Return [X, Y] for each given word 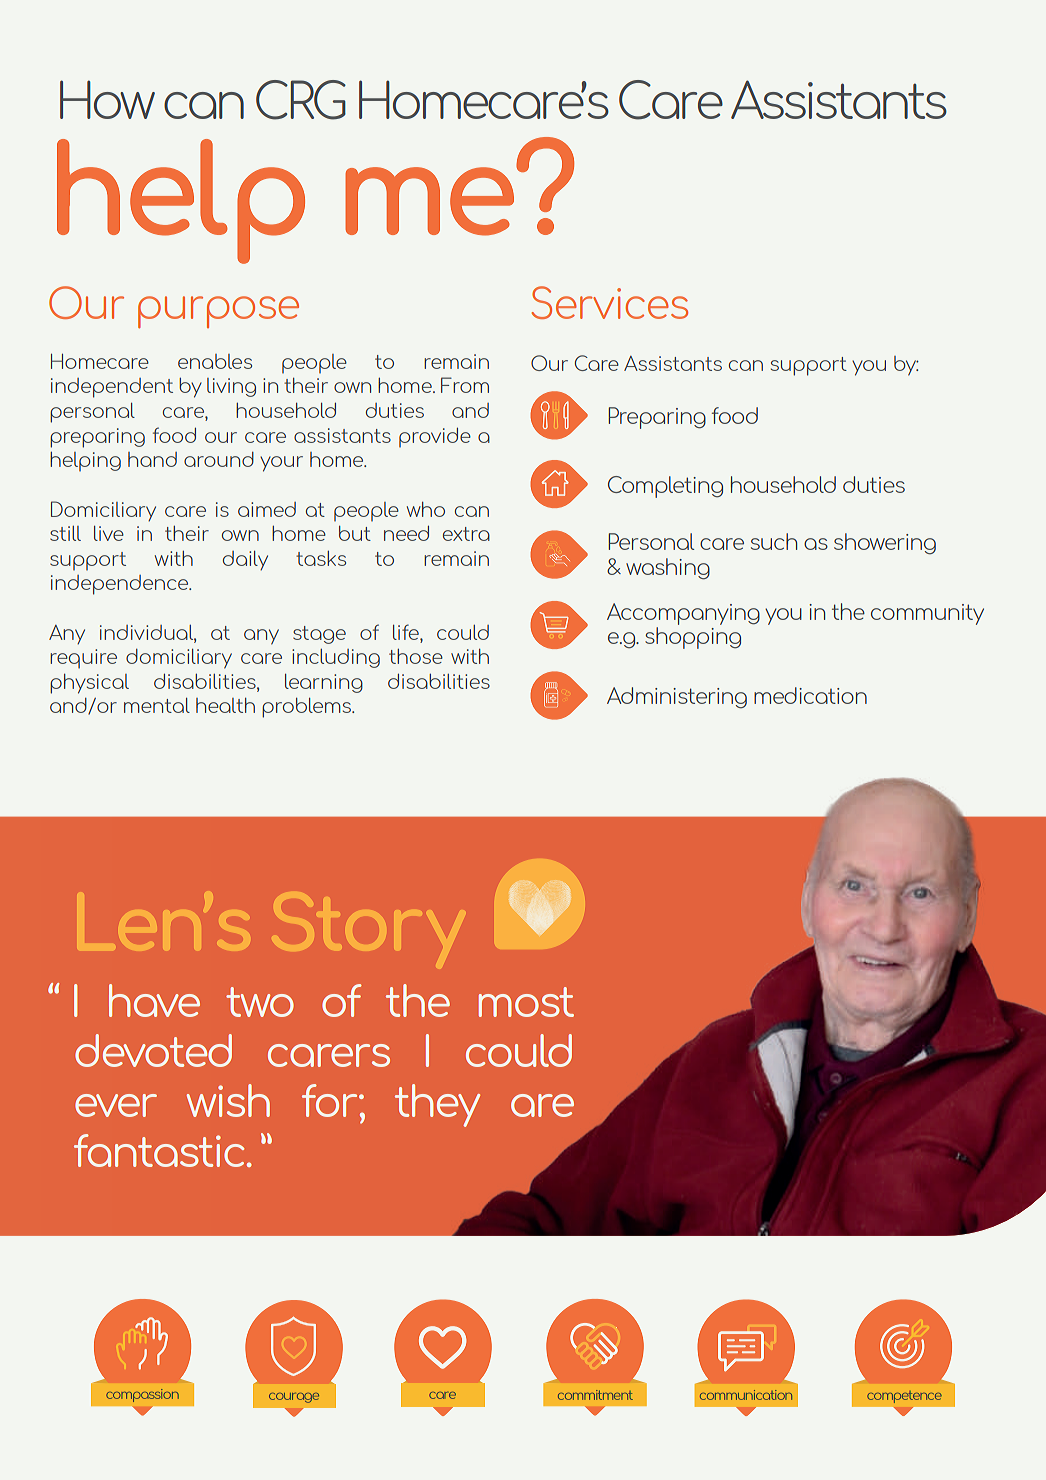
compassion [142, 1395]
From [465, 385]
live [109, 533]
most [526, 1002]
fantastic [159, 1150]
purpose [218, 312]
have [154, 1000]
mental [157, 705]
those [416, 656]
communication [746, 1395]
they [437, 1105]
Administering [677, 698]
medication [810, 695]
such [774, 541]
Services [610, 302]
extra [466, 534]
